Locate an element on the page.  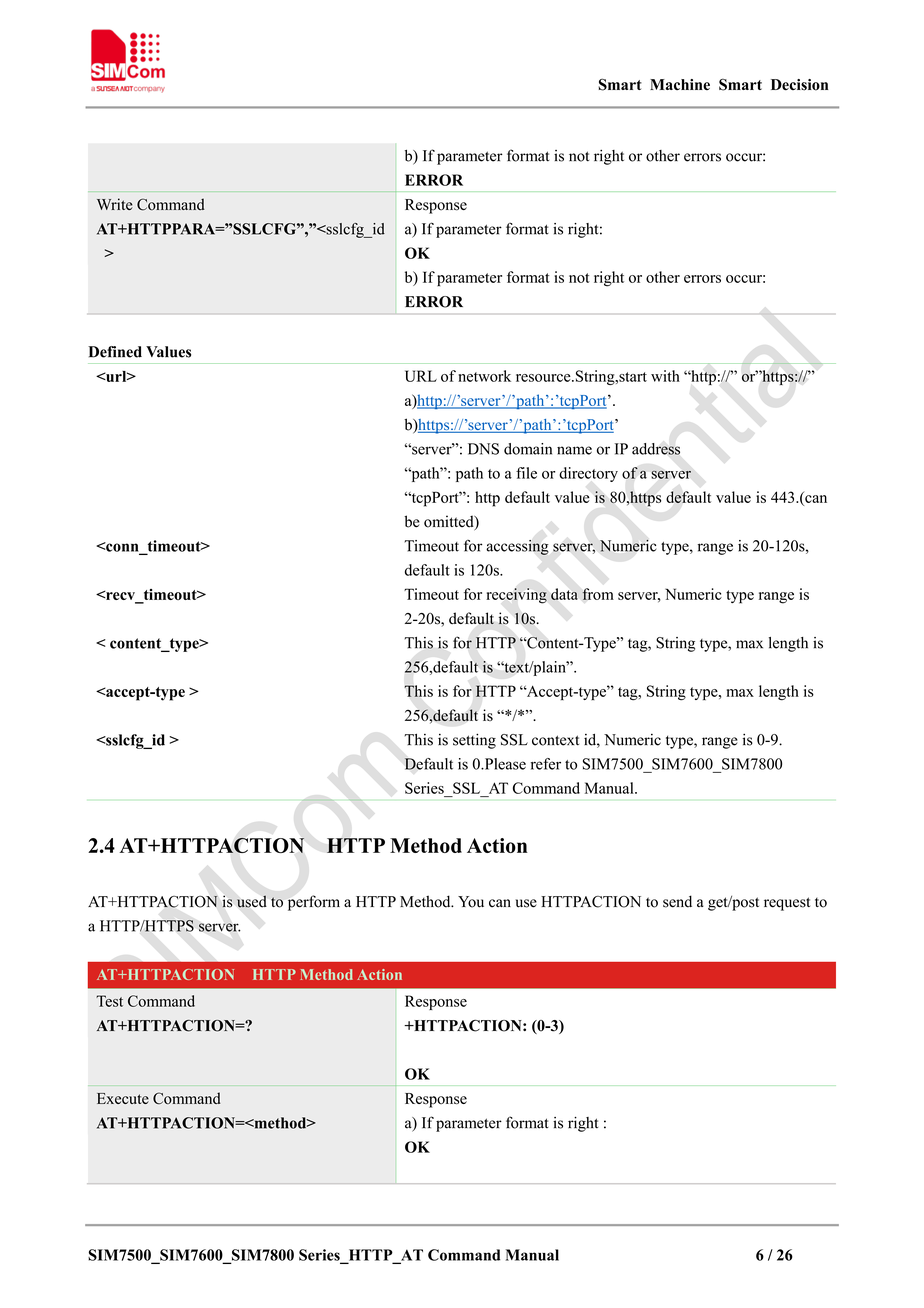
You is located at coordinates (471, 902).
